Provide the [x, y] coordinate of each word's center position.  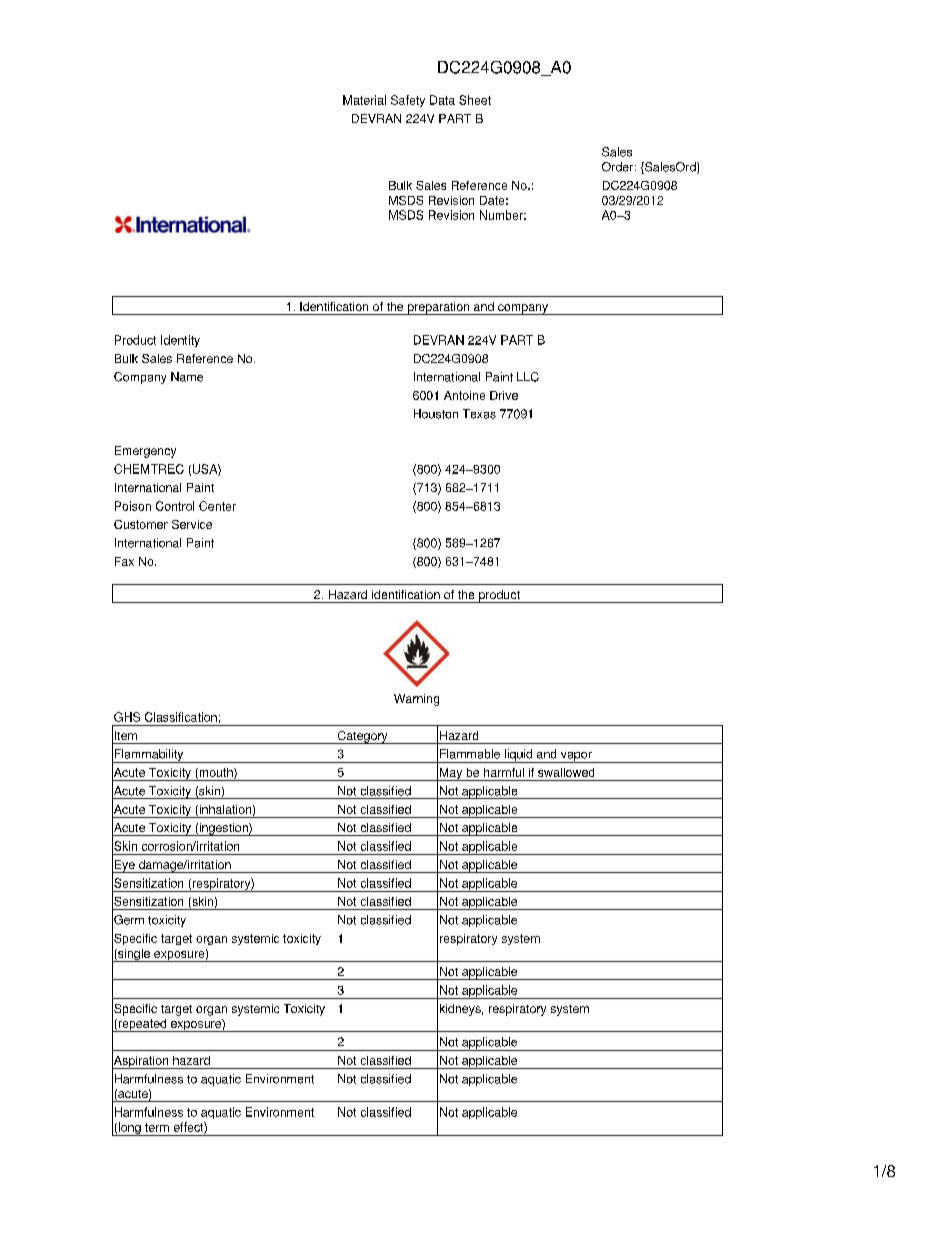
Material [364, 100]
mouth [216, 773]
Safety [408, 101]
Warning [416, 700]
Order [619, 167]
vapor [576, 757]
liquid [518, 756]
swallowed [566, 772]
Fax [124, 561]
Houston [436, 414]
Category [362, 737]
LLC [528, 377]
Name [187, 377]
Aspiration [141, 1061]
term [157, 1127]
